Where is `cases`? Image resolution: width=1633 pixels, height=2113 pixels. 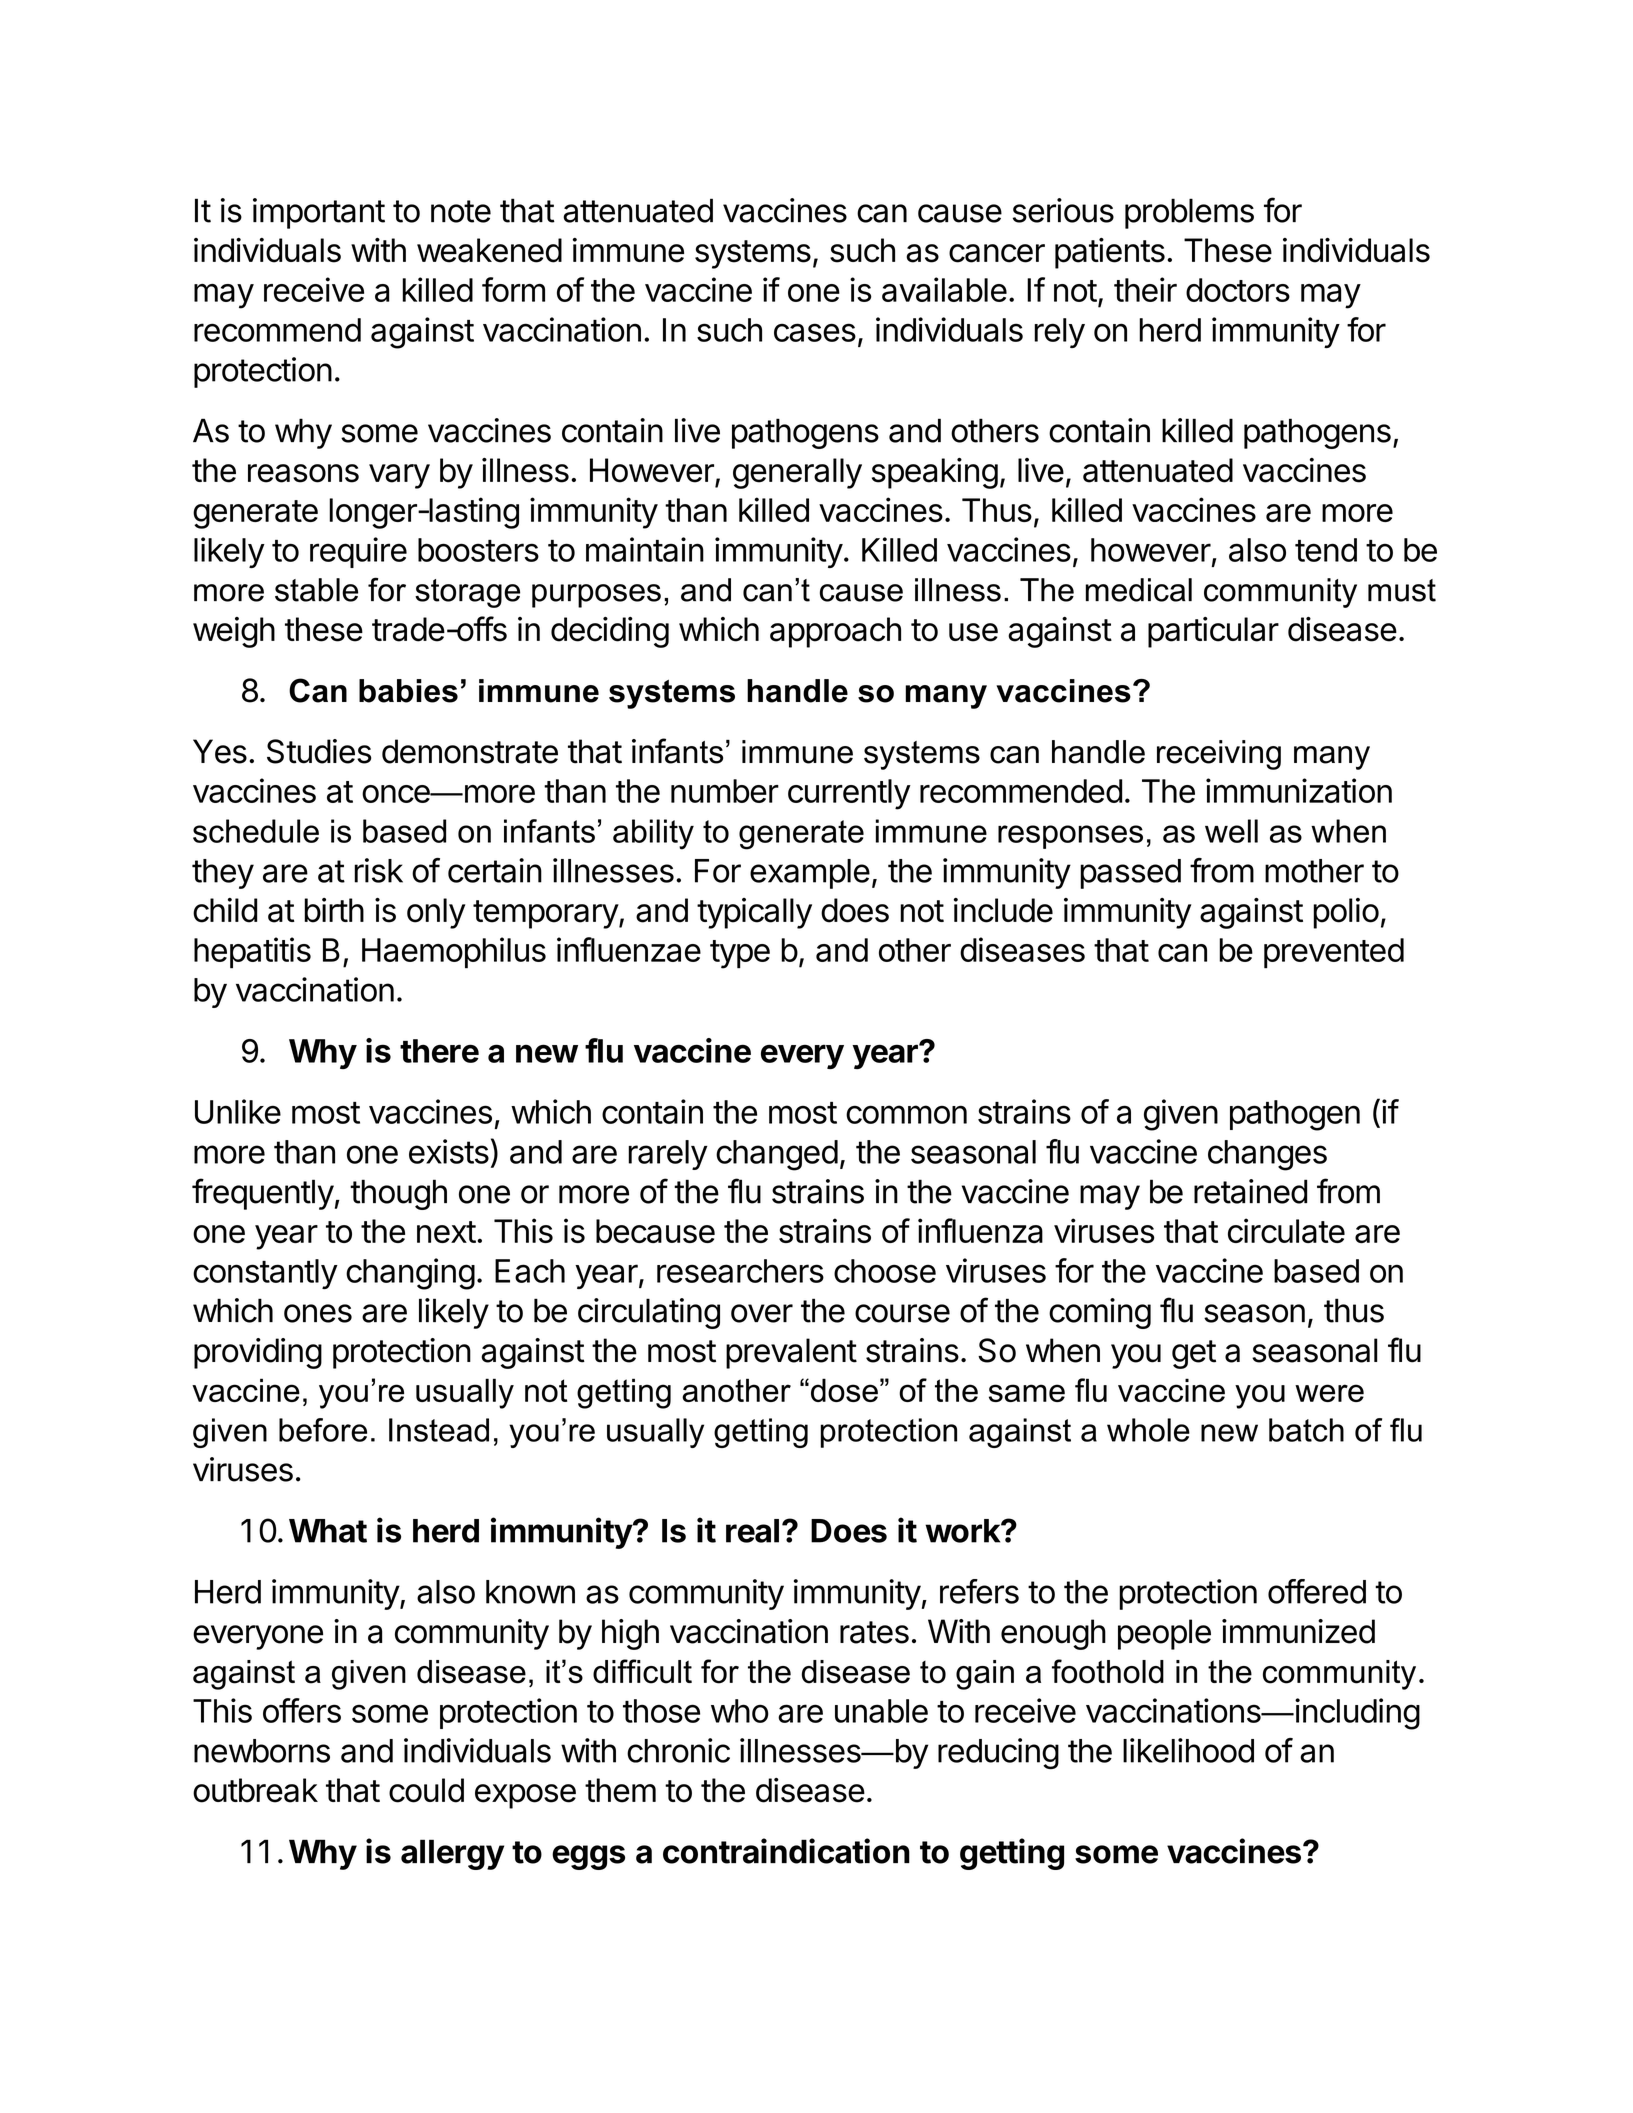
cases is located at coordinates (815, 332).
